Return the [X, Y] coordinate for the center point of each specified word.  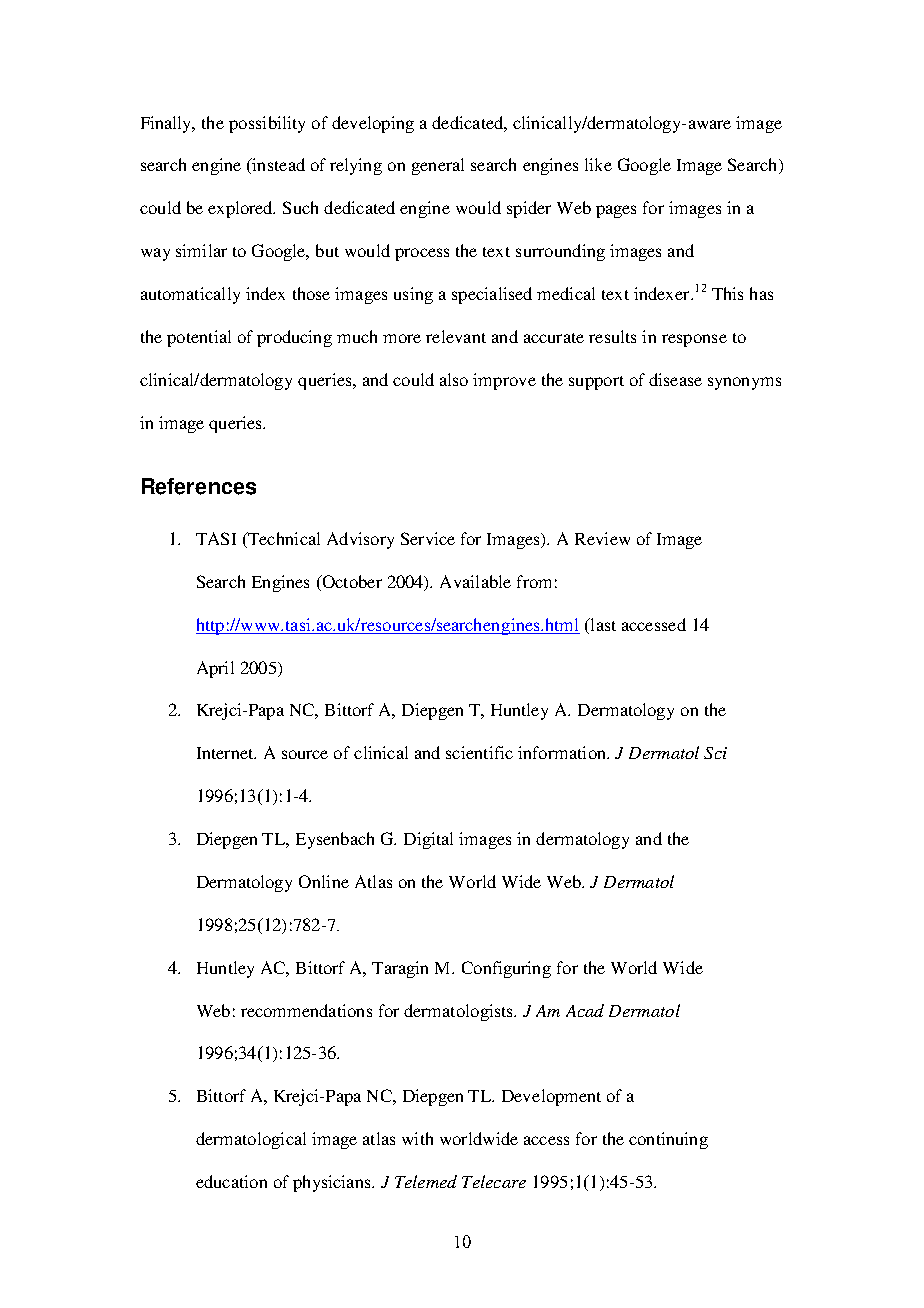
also [454, 379]
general [438, 166]
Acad [585, 1010]
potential [199, 338]
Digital [428, 840]
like [598, 164]
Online [324, 881]
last [602, 624]
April [215, 669]
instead [277, 166]
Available [475, 581]
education [231, 1181]
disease [675, 379]
